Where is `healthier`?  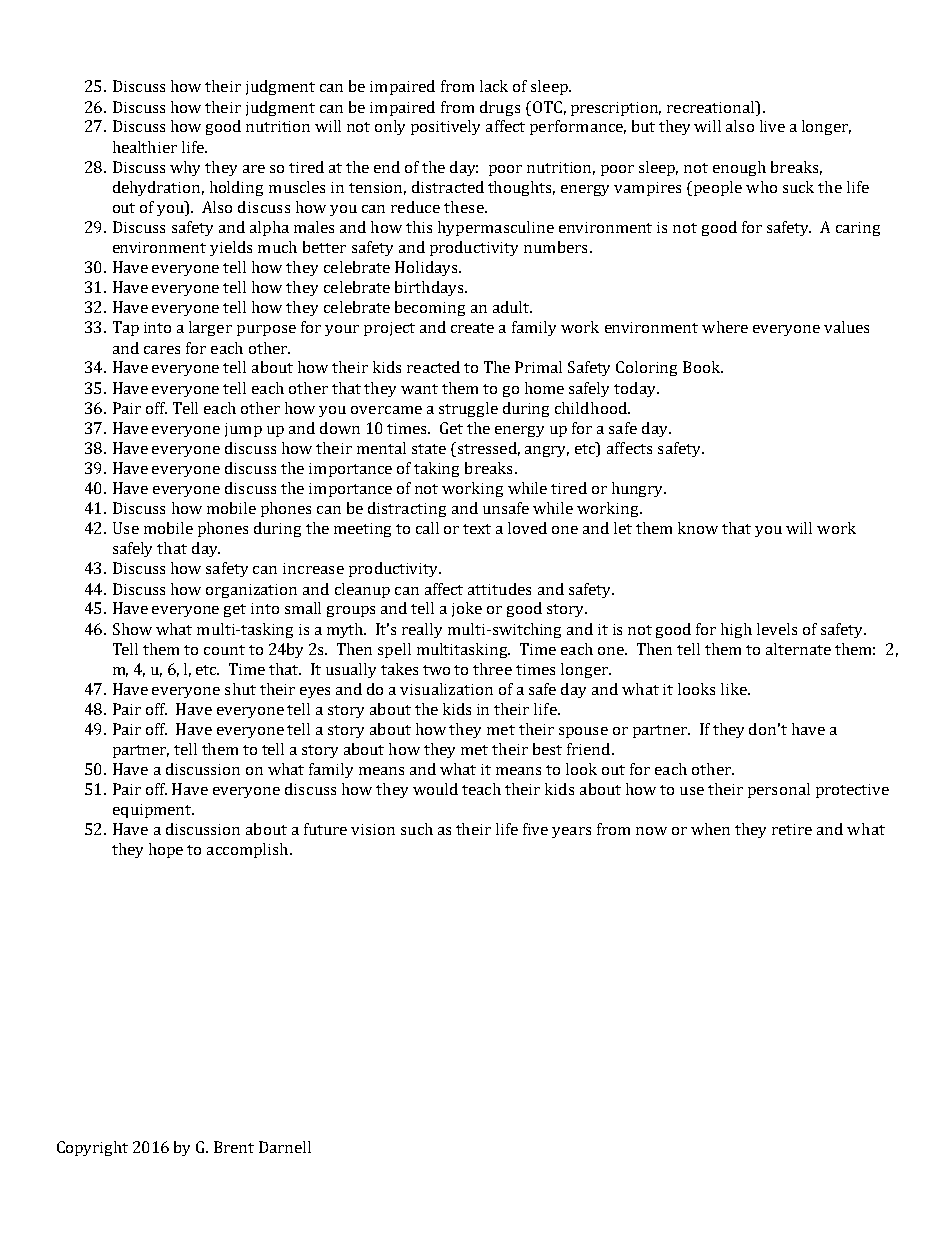 healthier is located at coordinates (145, 147).
